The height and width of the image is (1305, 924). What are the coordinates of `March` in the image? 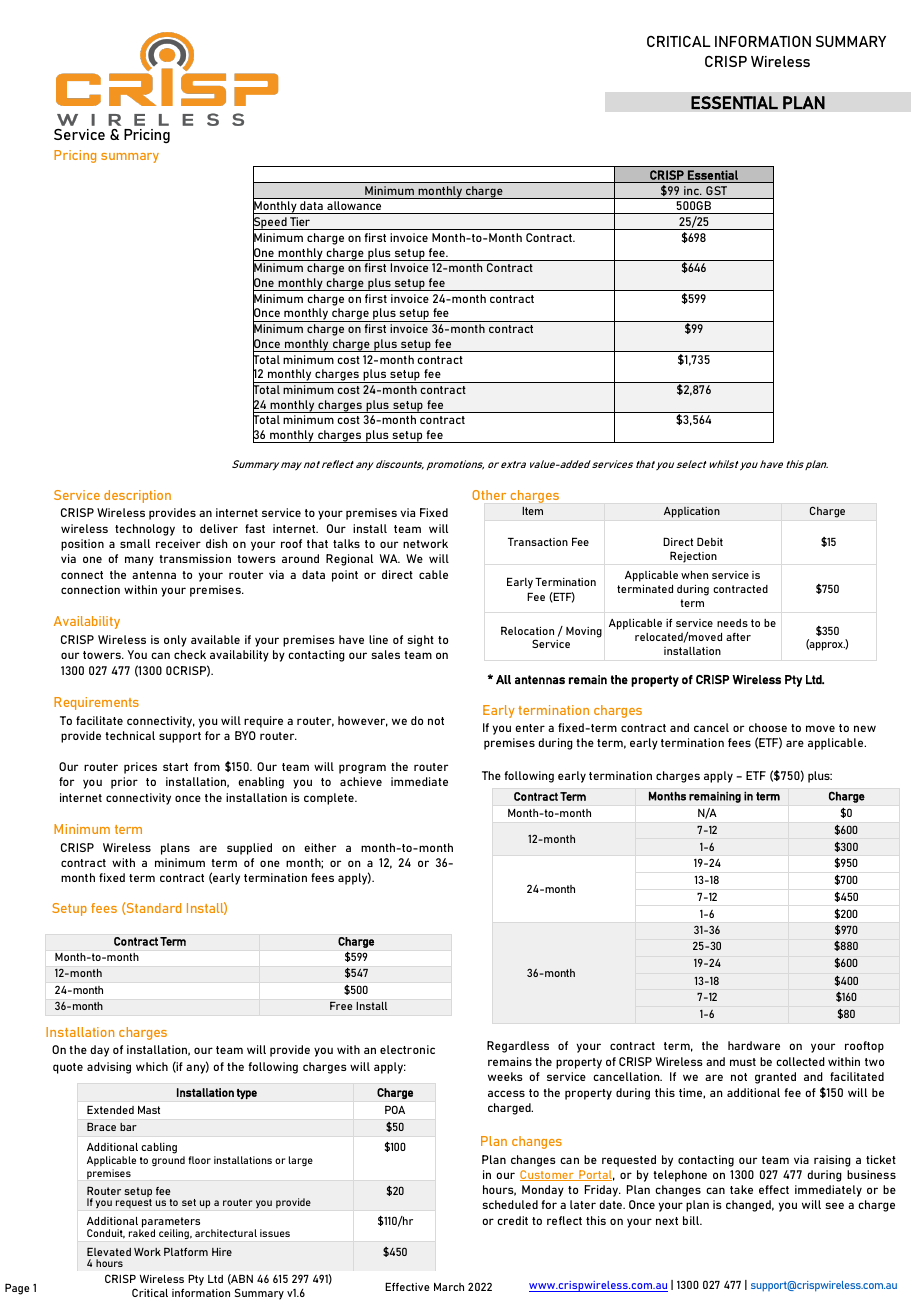 It's located at (449, 1287).
